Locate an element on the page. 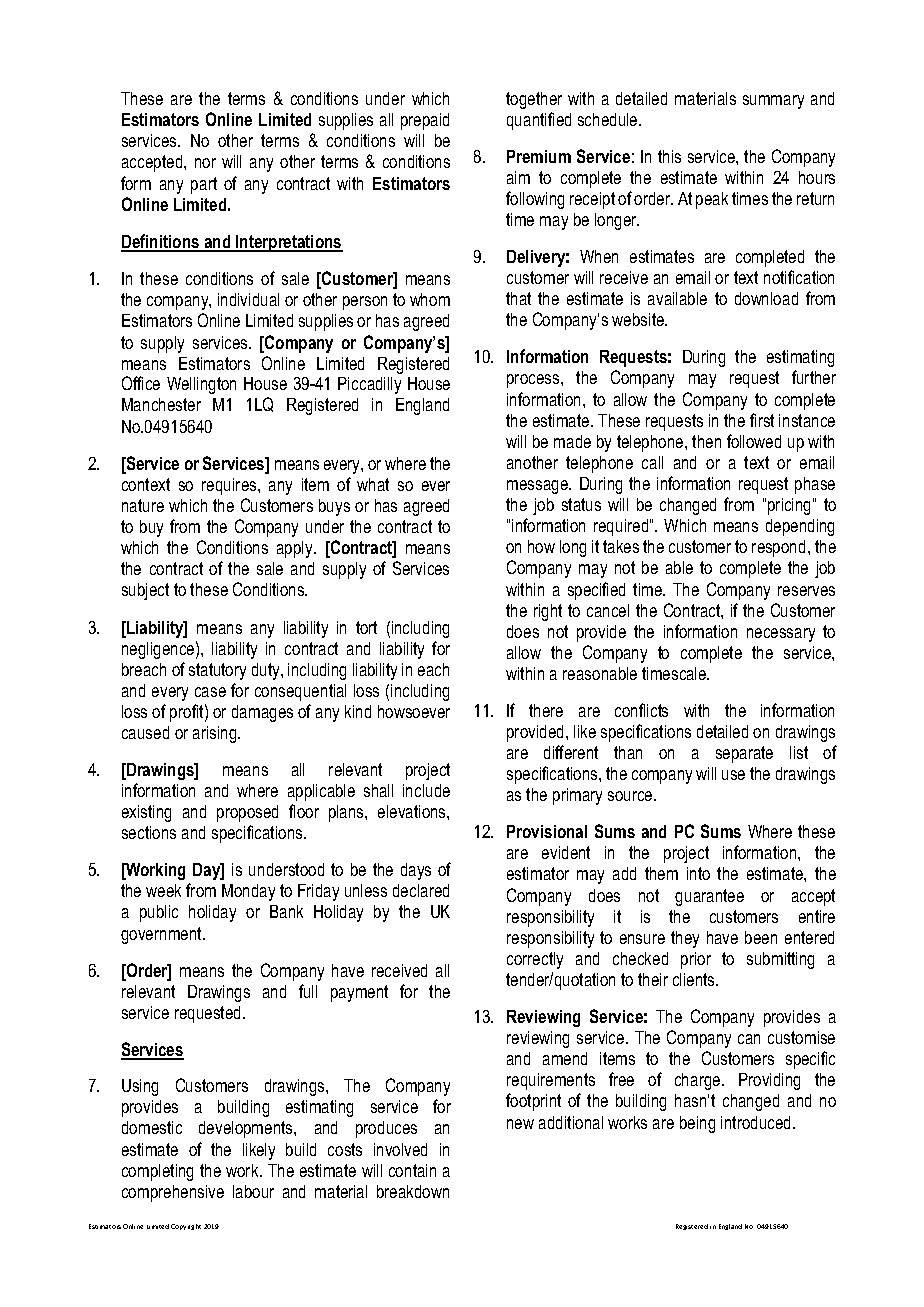  first is located at coordinates (762, 420).
